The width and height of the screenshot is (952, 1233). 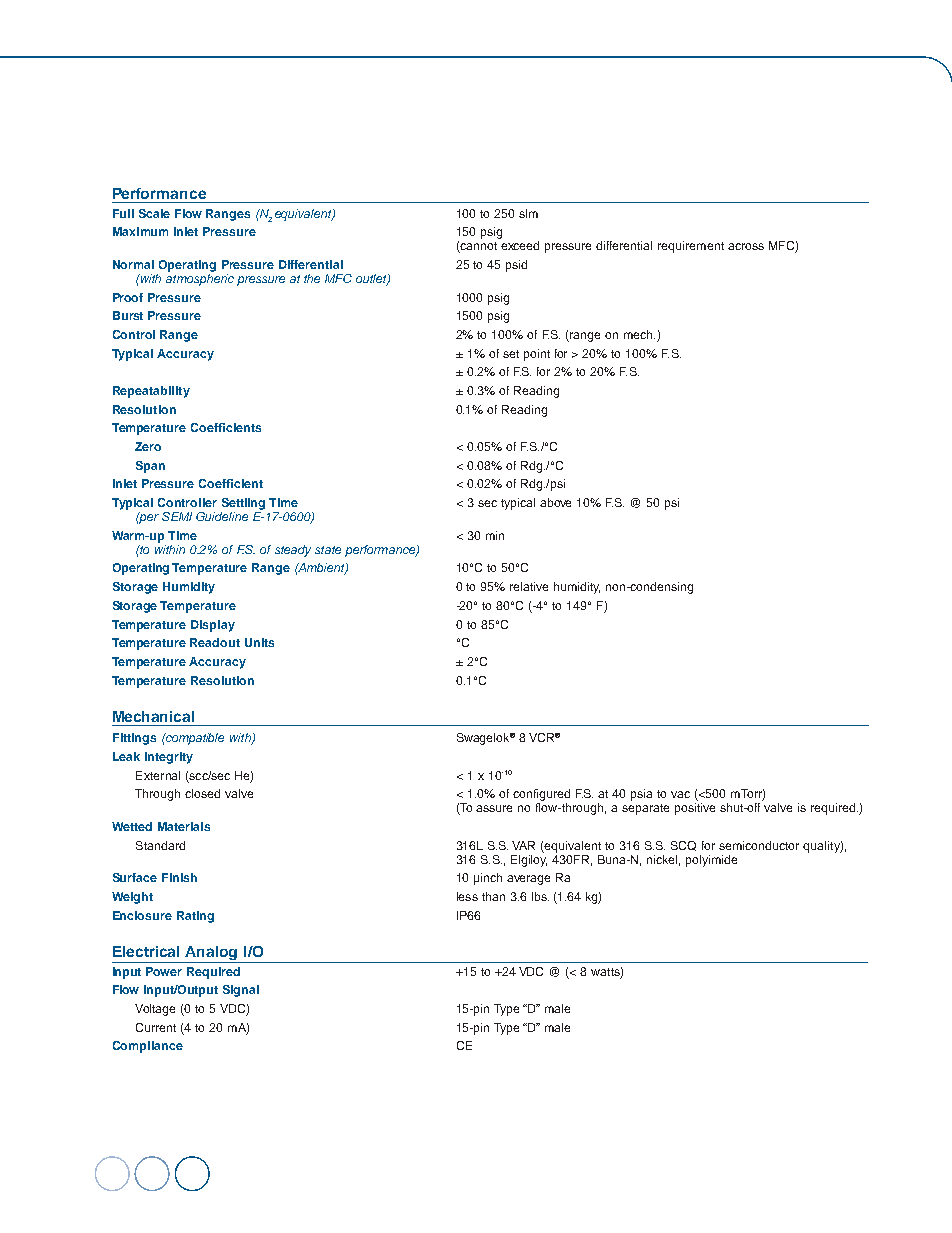 I want to click on requirement, so click(x=691, y=247).
